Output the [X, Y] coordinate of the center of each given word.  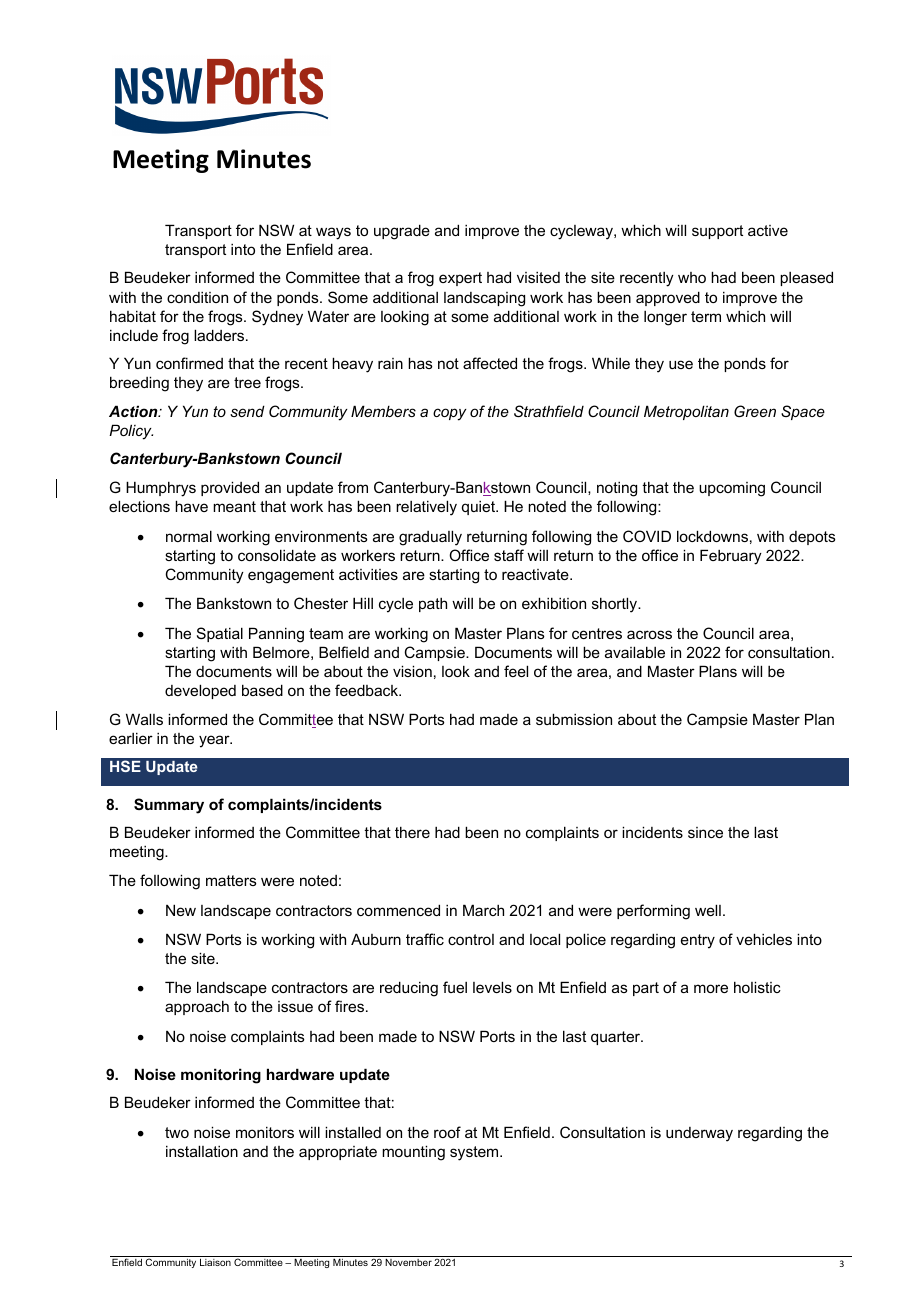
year [215, 741]
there [412, 832]
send [247, 411]
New [181, 910]
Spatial [220, 634]
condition [197, 297]
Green [755, 411]
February [731, 557]
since [705, 832]
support [717, 232]
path [433, 605]
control [471, 939]
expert [460, 279]
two [177, 1132]
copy [450, 414]
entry [698, 941]
